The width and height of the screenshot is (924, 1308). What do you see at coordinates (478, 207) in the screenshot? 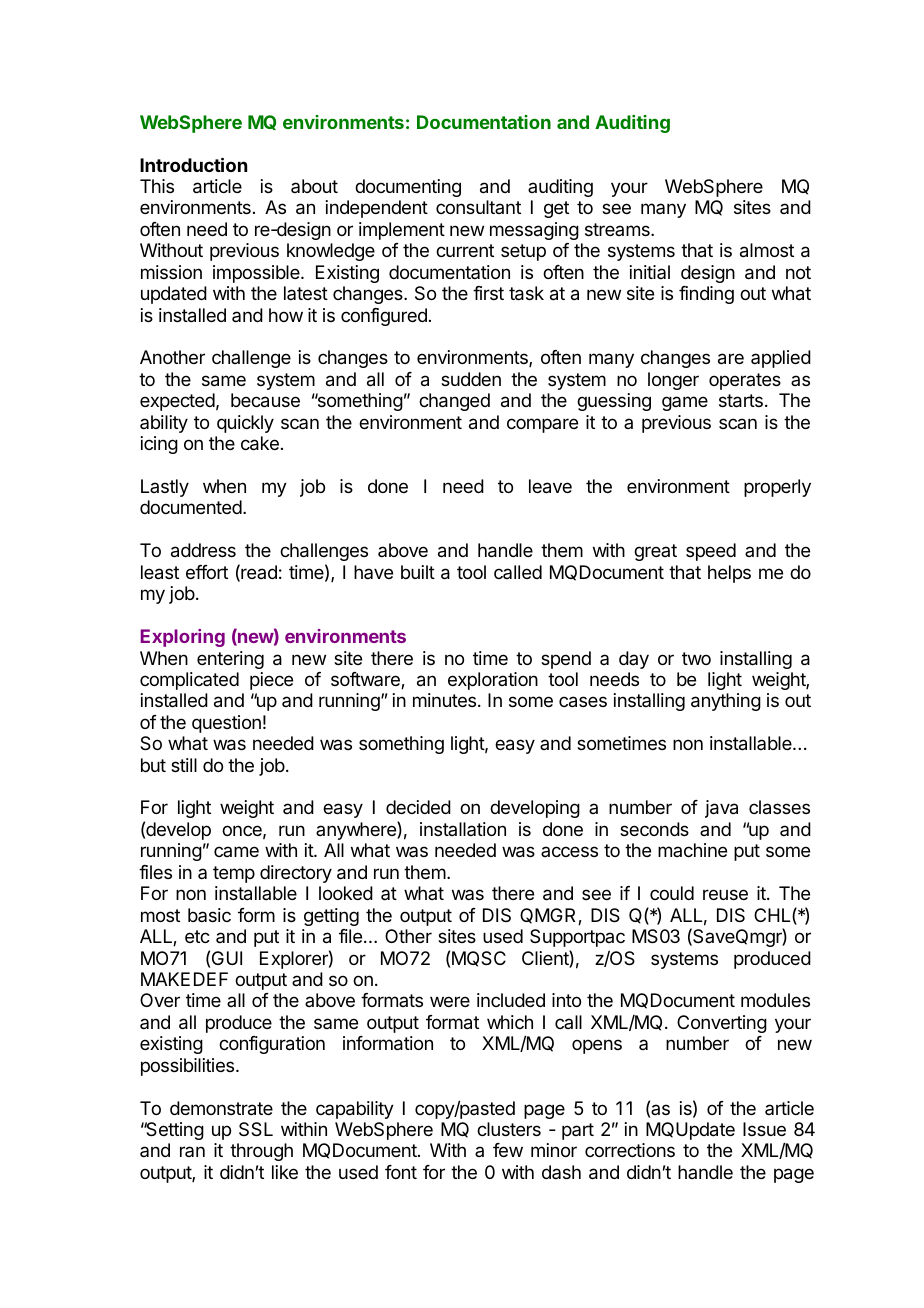
I see `consultant` at bounding box center [478, 207].
